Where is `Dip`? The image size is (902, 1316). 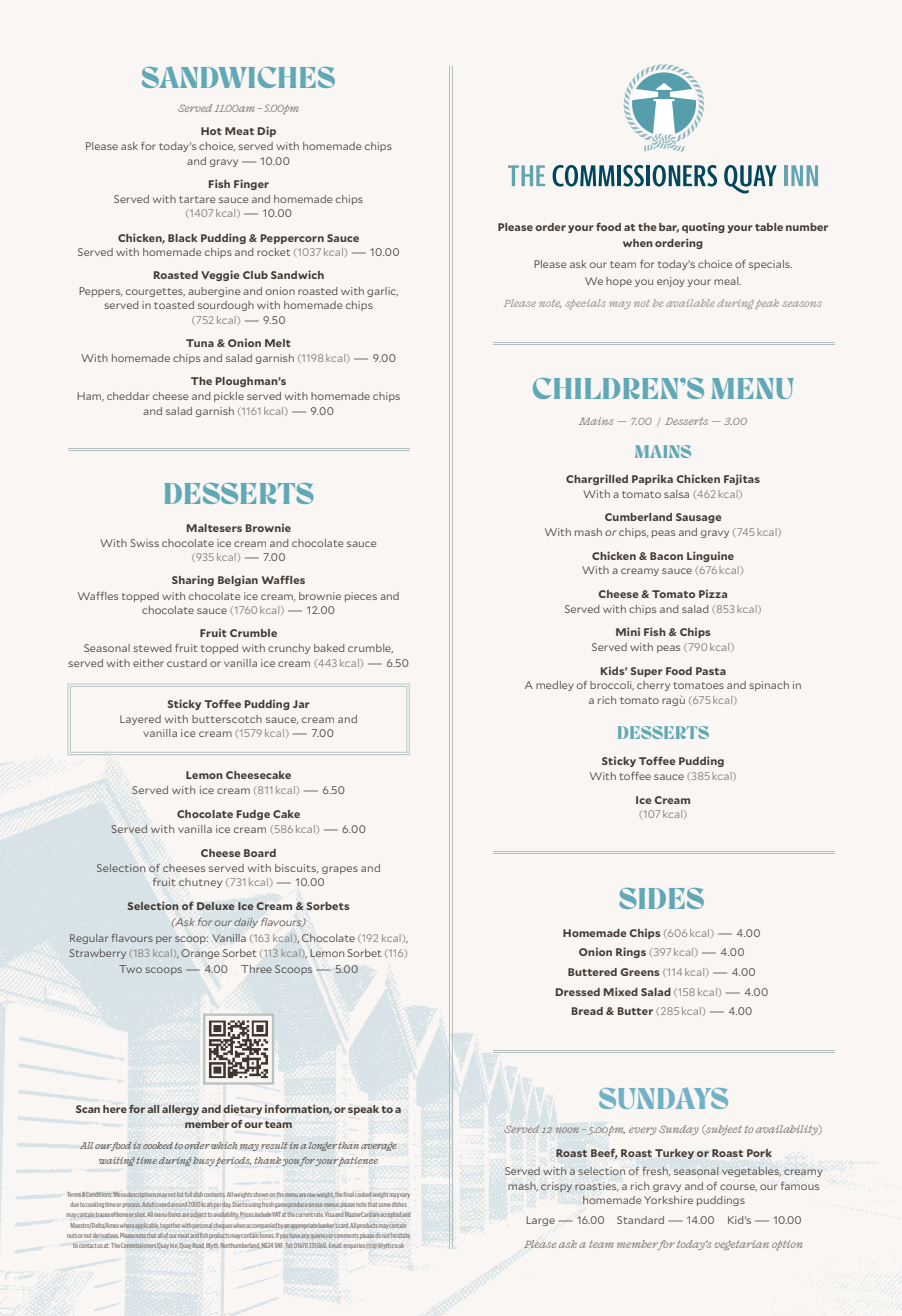 Dip is located at coordinates (267, 131).
